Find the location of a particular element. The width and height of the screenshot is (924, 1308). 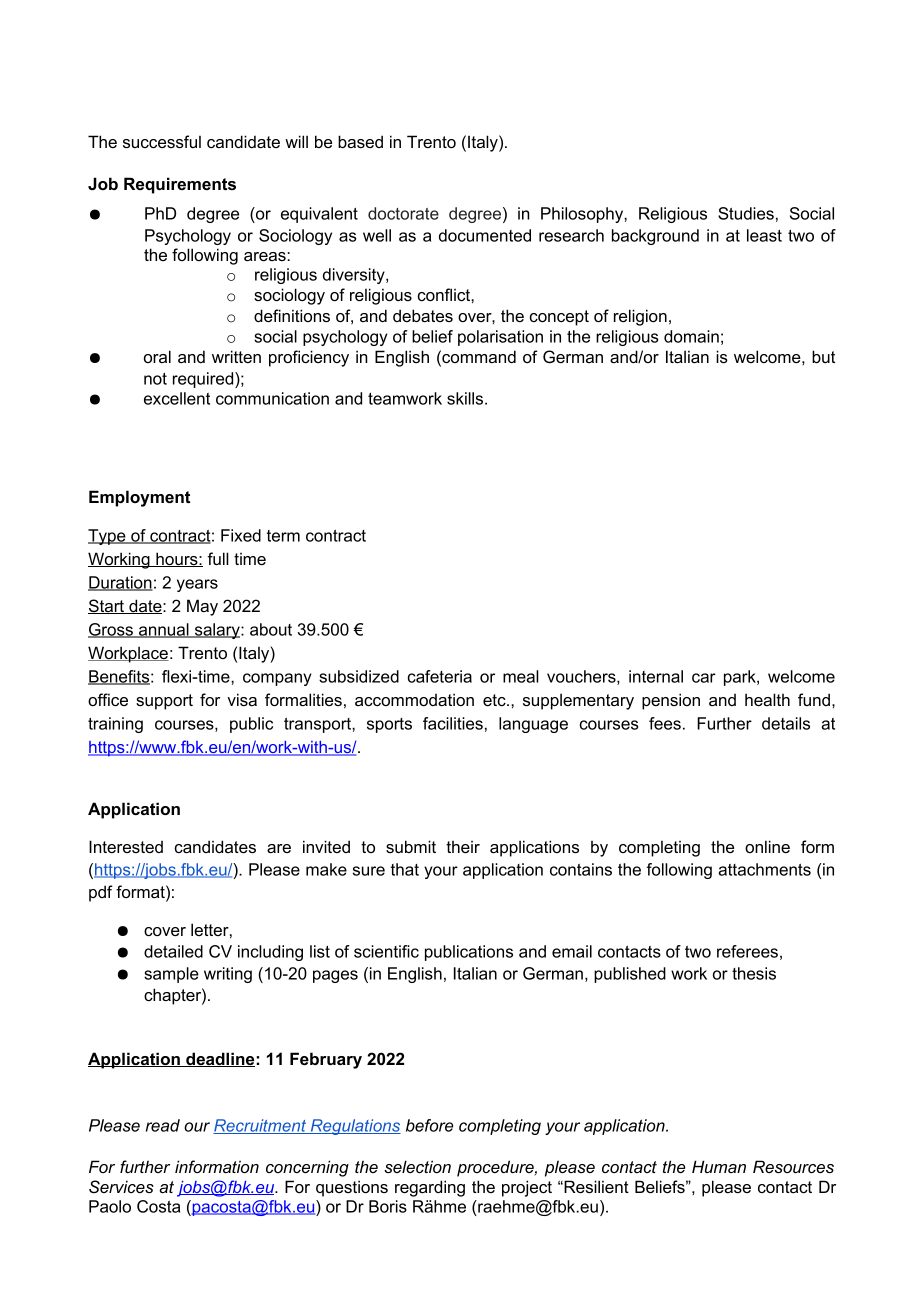

referees is located at coordinates (747, 951).
